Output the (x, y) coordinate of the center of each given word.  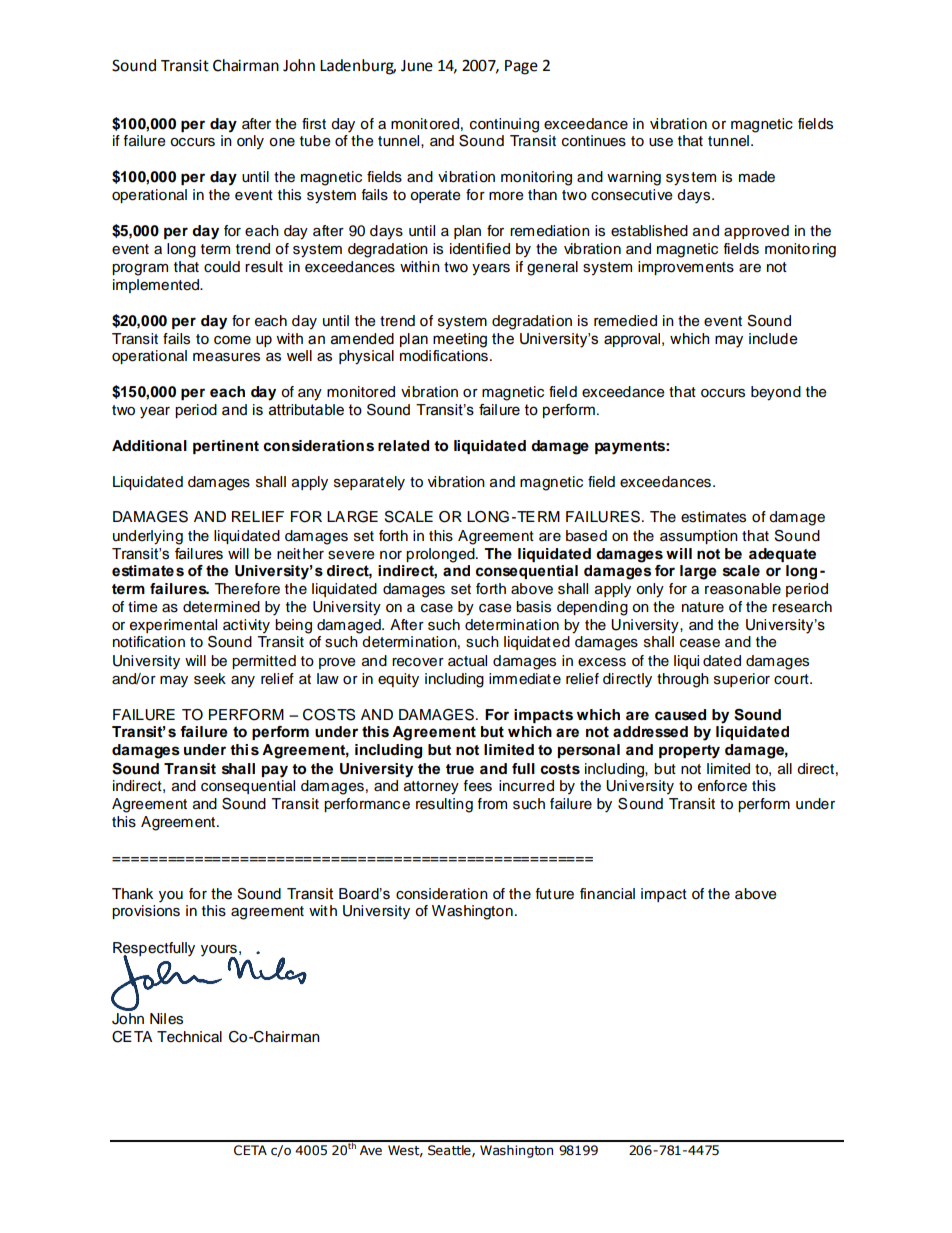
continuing (504, 125)
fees (478, 786)
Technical (189, 1037)
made (757, 177)
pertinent (226, 447)
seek (210, 679)
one (282, 142)
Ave (371, 1150)
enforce (722, 786)
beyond (776, 393)
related (403, 446)
